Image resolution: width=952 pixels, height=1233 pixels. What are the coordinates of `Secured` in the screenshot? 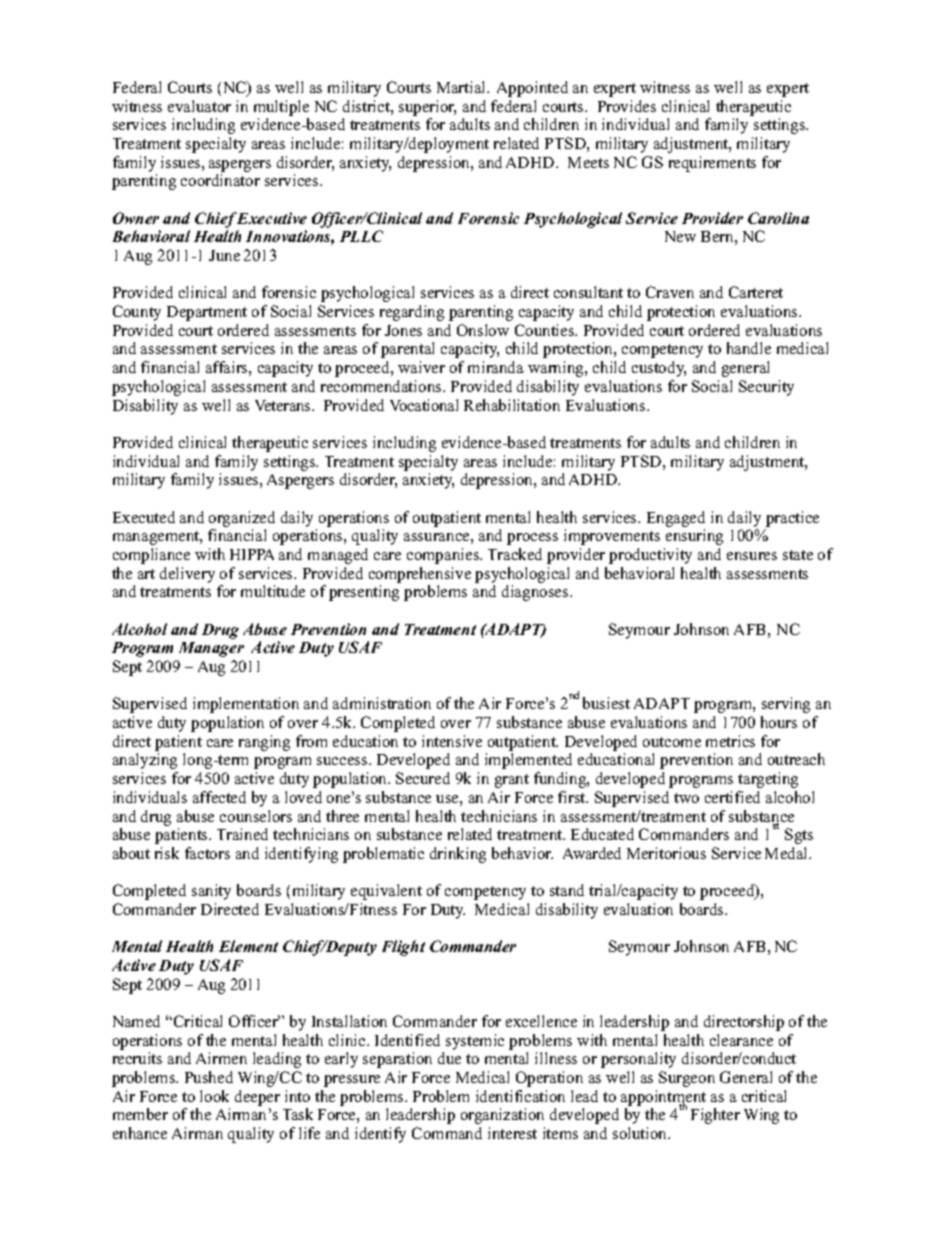 It's located at (423, 778).
